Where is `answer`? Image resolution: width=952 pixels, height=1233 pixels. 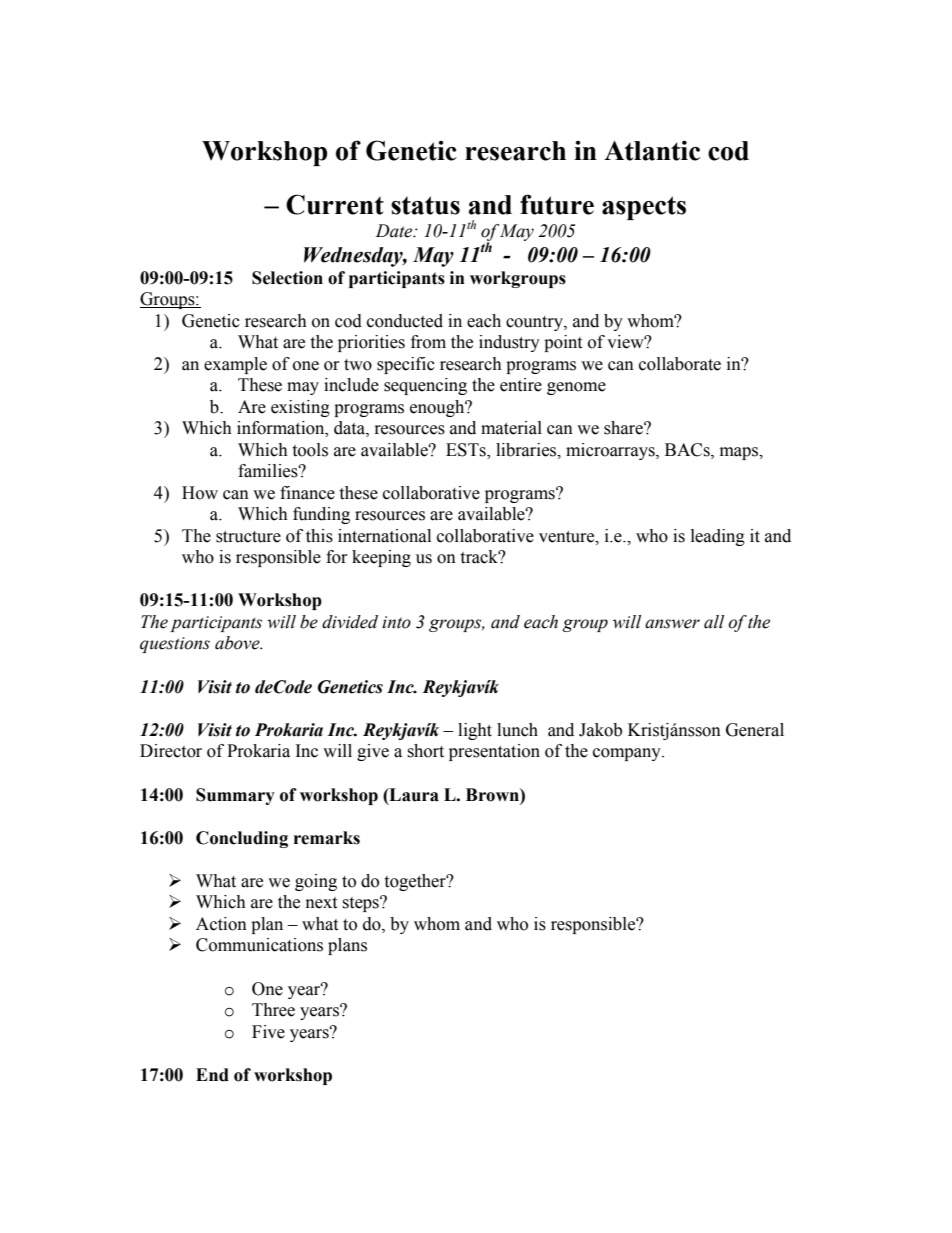 answer is located at coordinates (672, 624).
